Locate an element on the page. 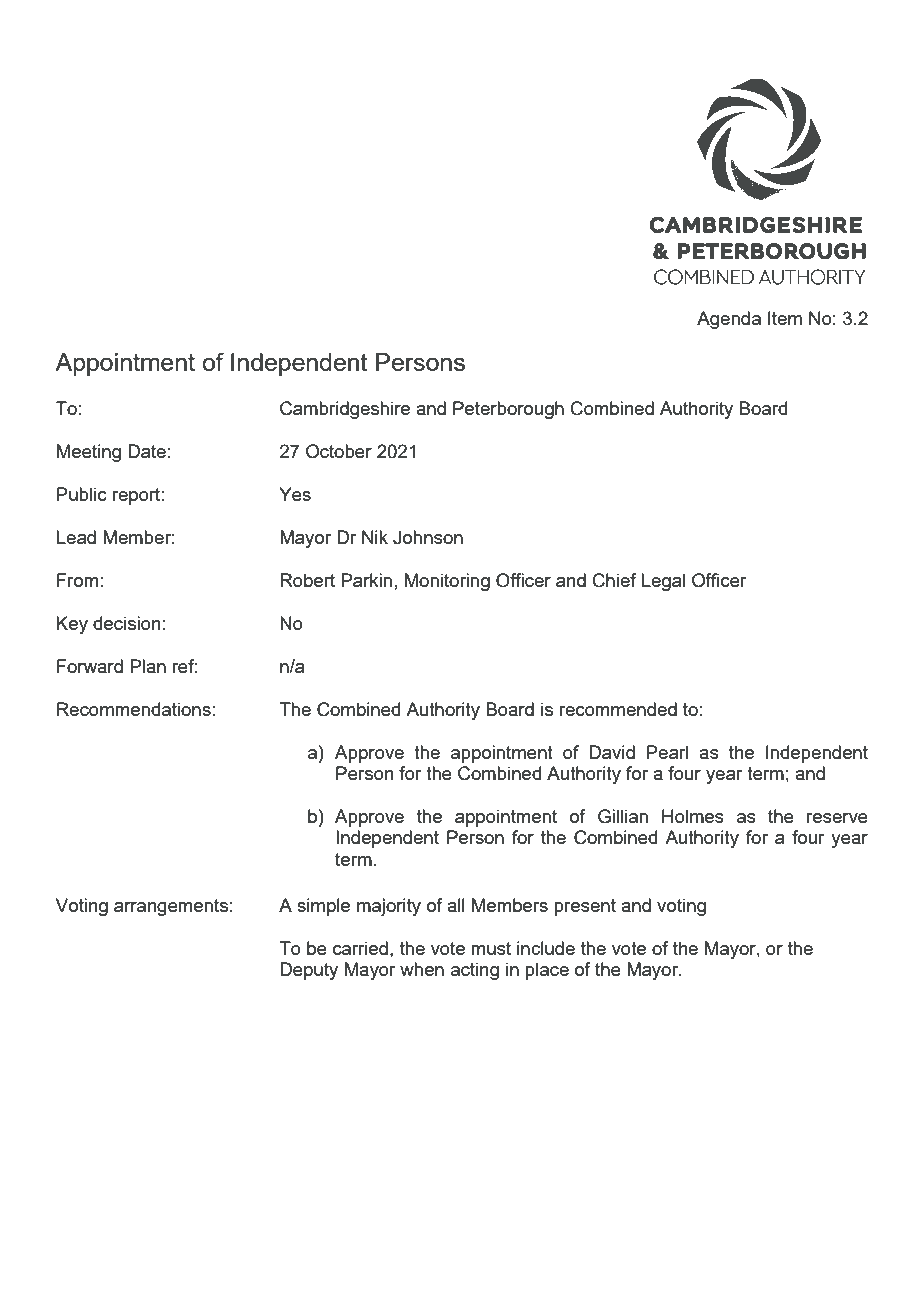 Image resolution: width=924 pixels, height=1308 pixels. Peterborough is located at coordinates (508, 410).
